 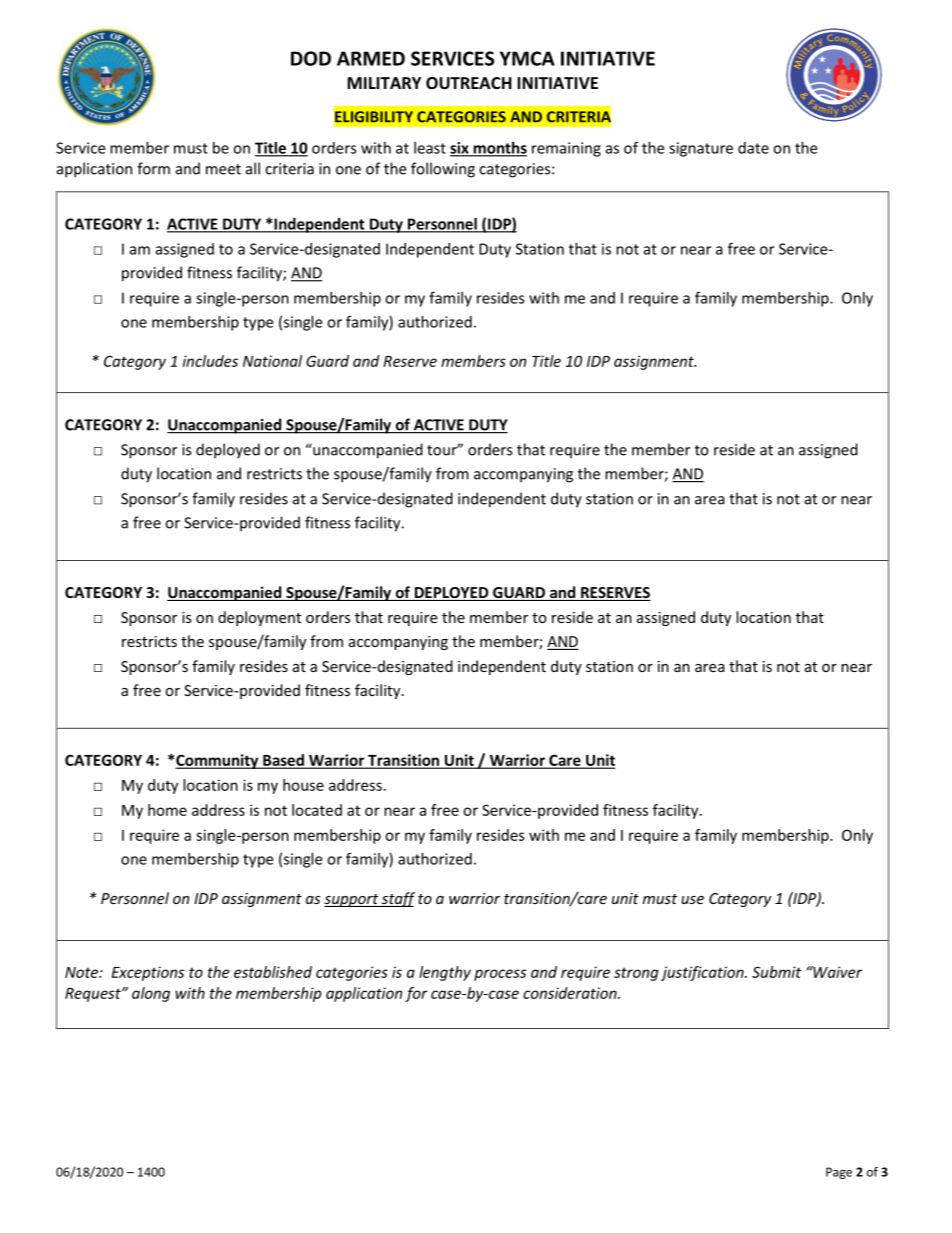 I want to click on OUTREACH, so click(x=469, y=83).
